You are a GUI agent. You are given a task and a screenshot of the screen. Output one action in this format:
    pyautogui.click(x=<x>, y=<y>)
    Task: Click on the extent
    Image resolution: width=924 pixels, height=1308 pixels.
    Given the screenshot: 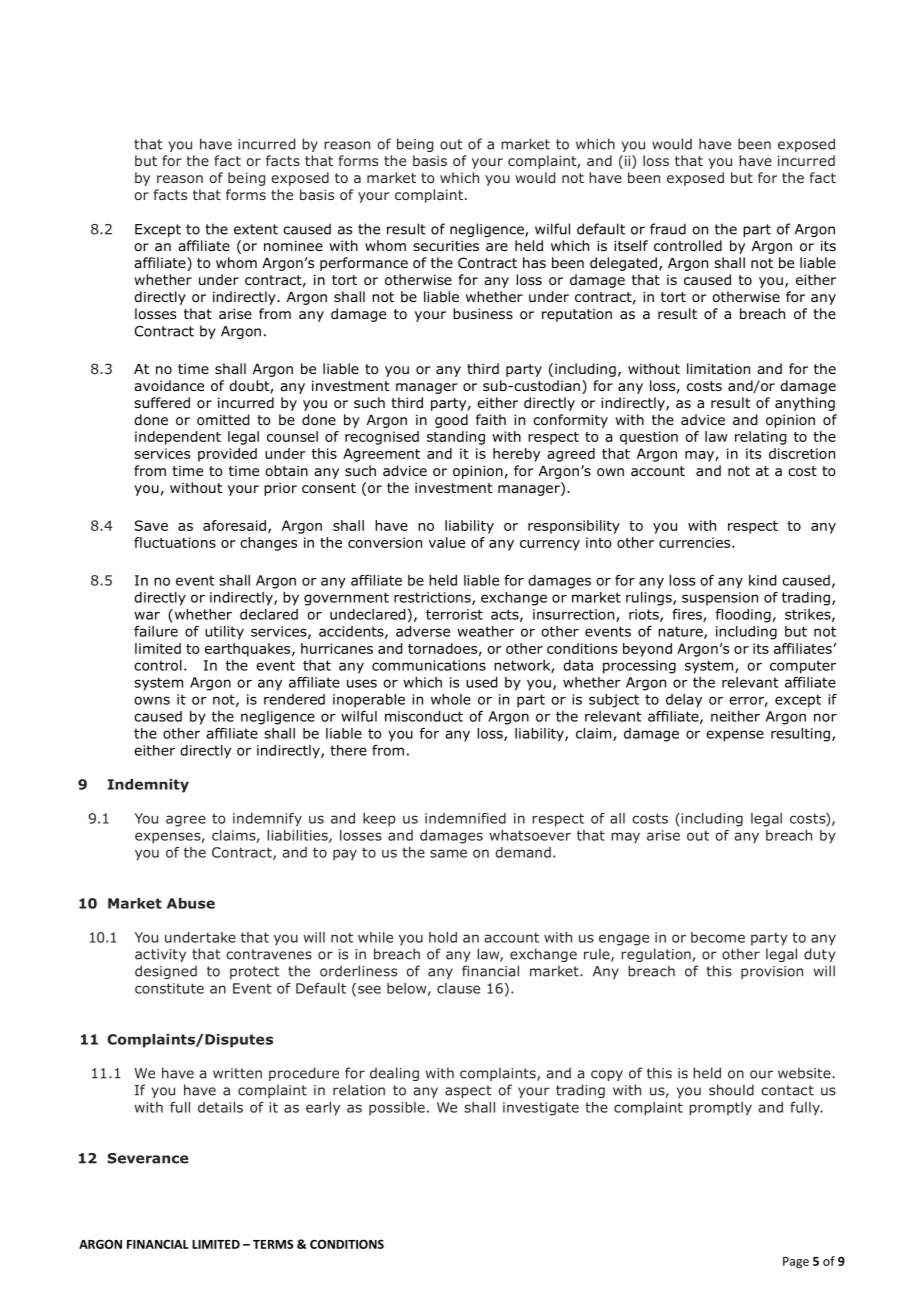 What is the action you would take?
    pyautogui.click(x=256, y=229)
